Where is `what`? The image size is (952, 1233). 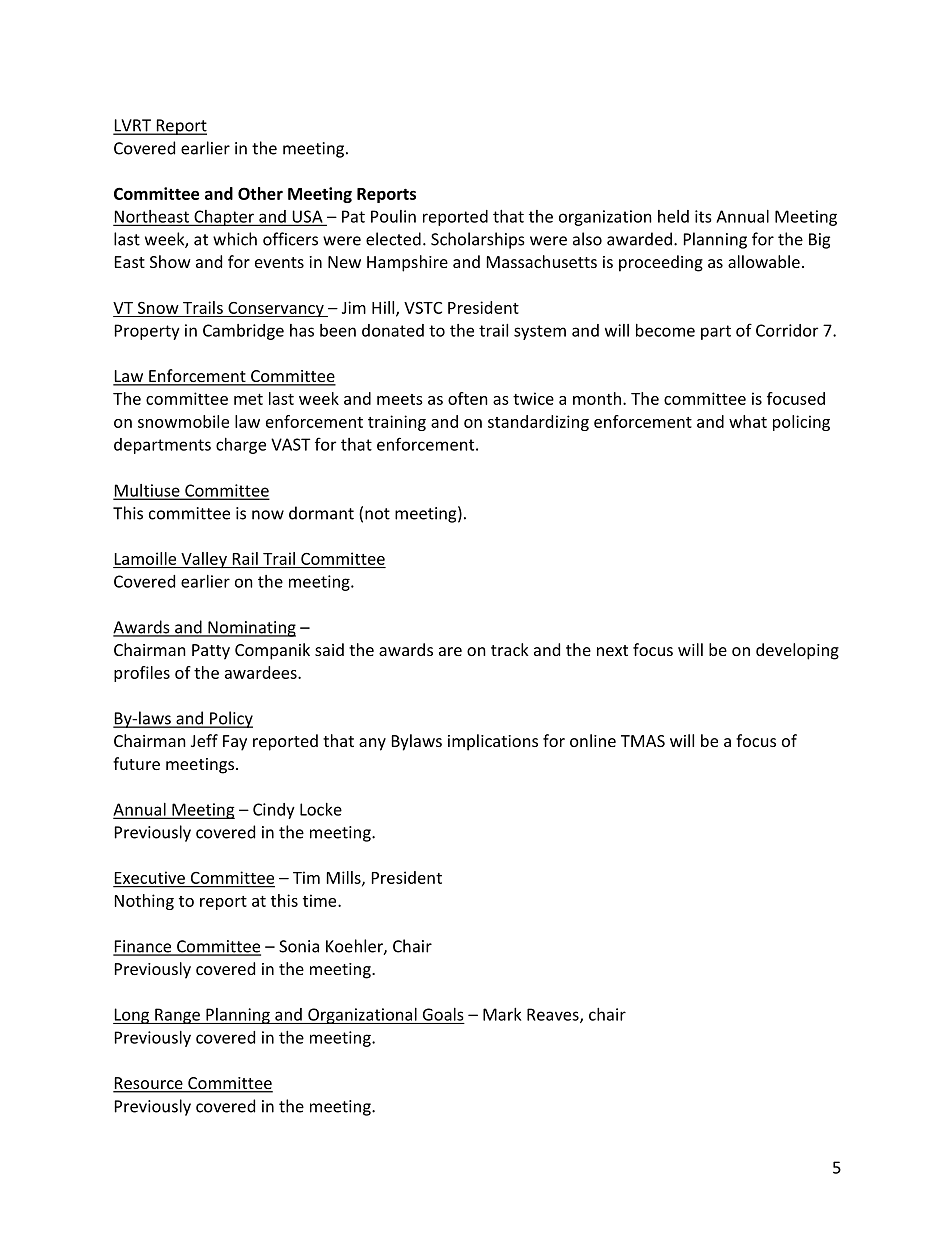 what is located at coordinates (748, 421).
